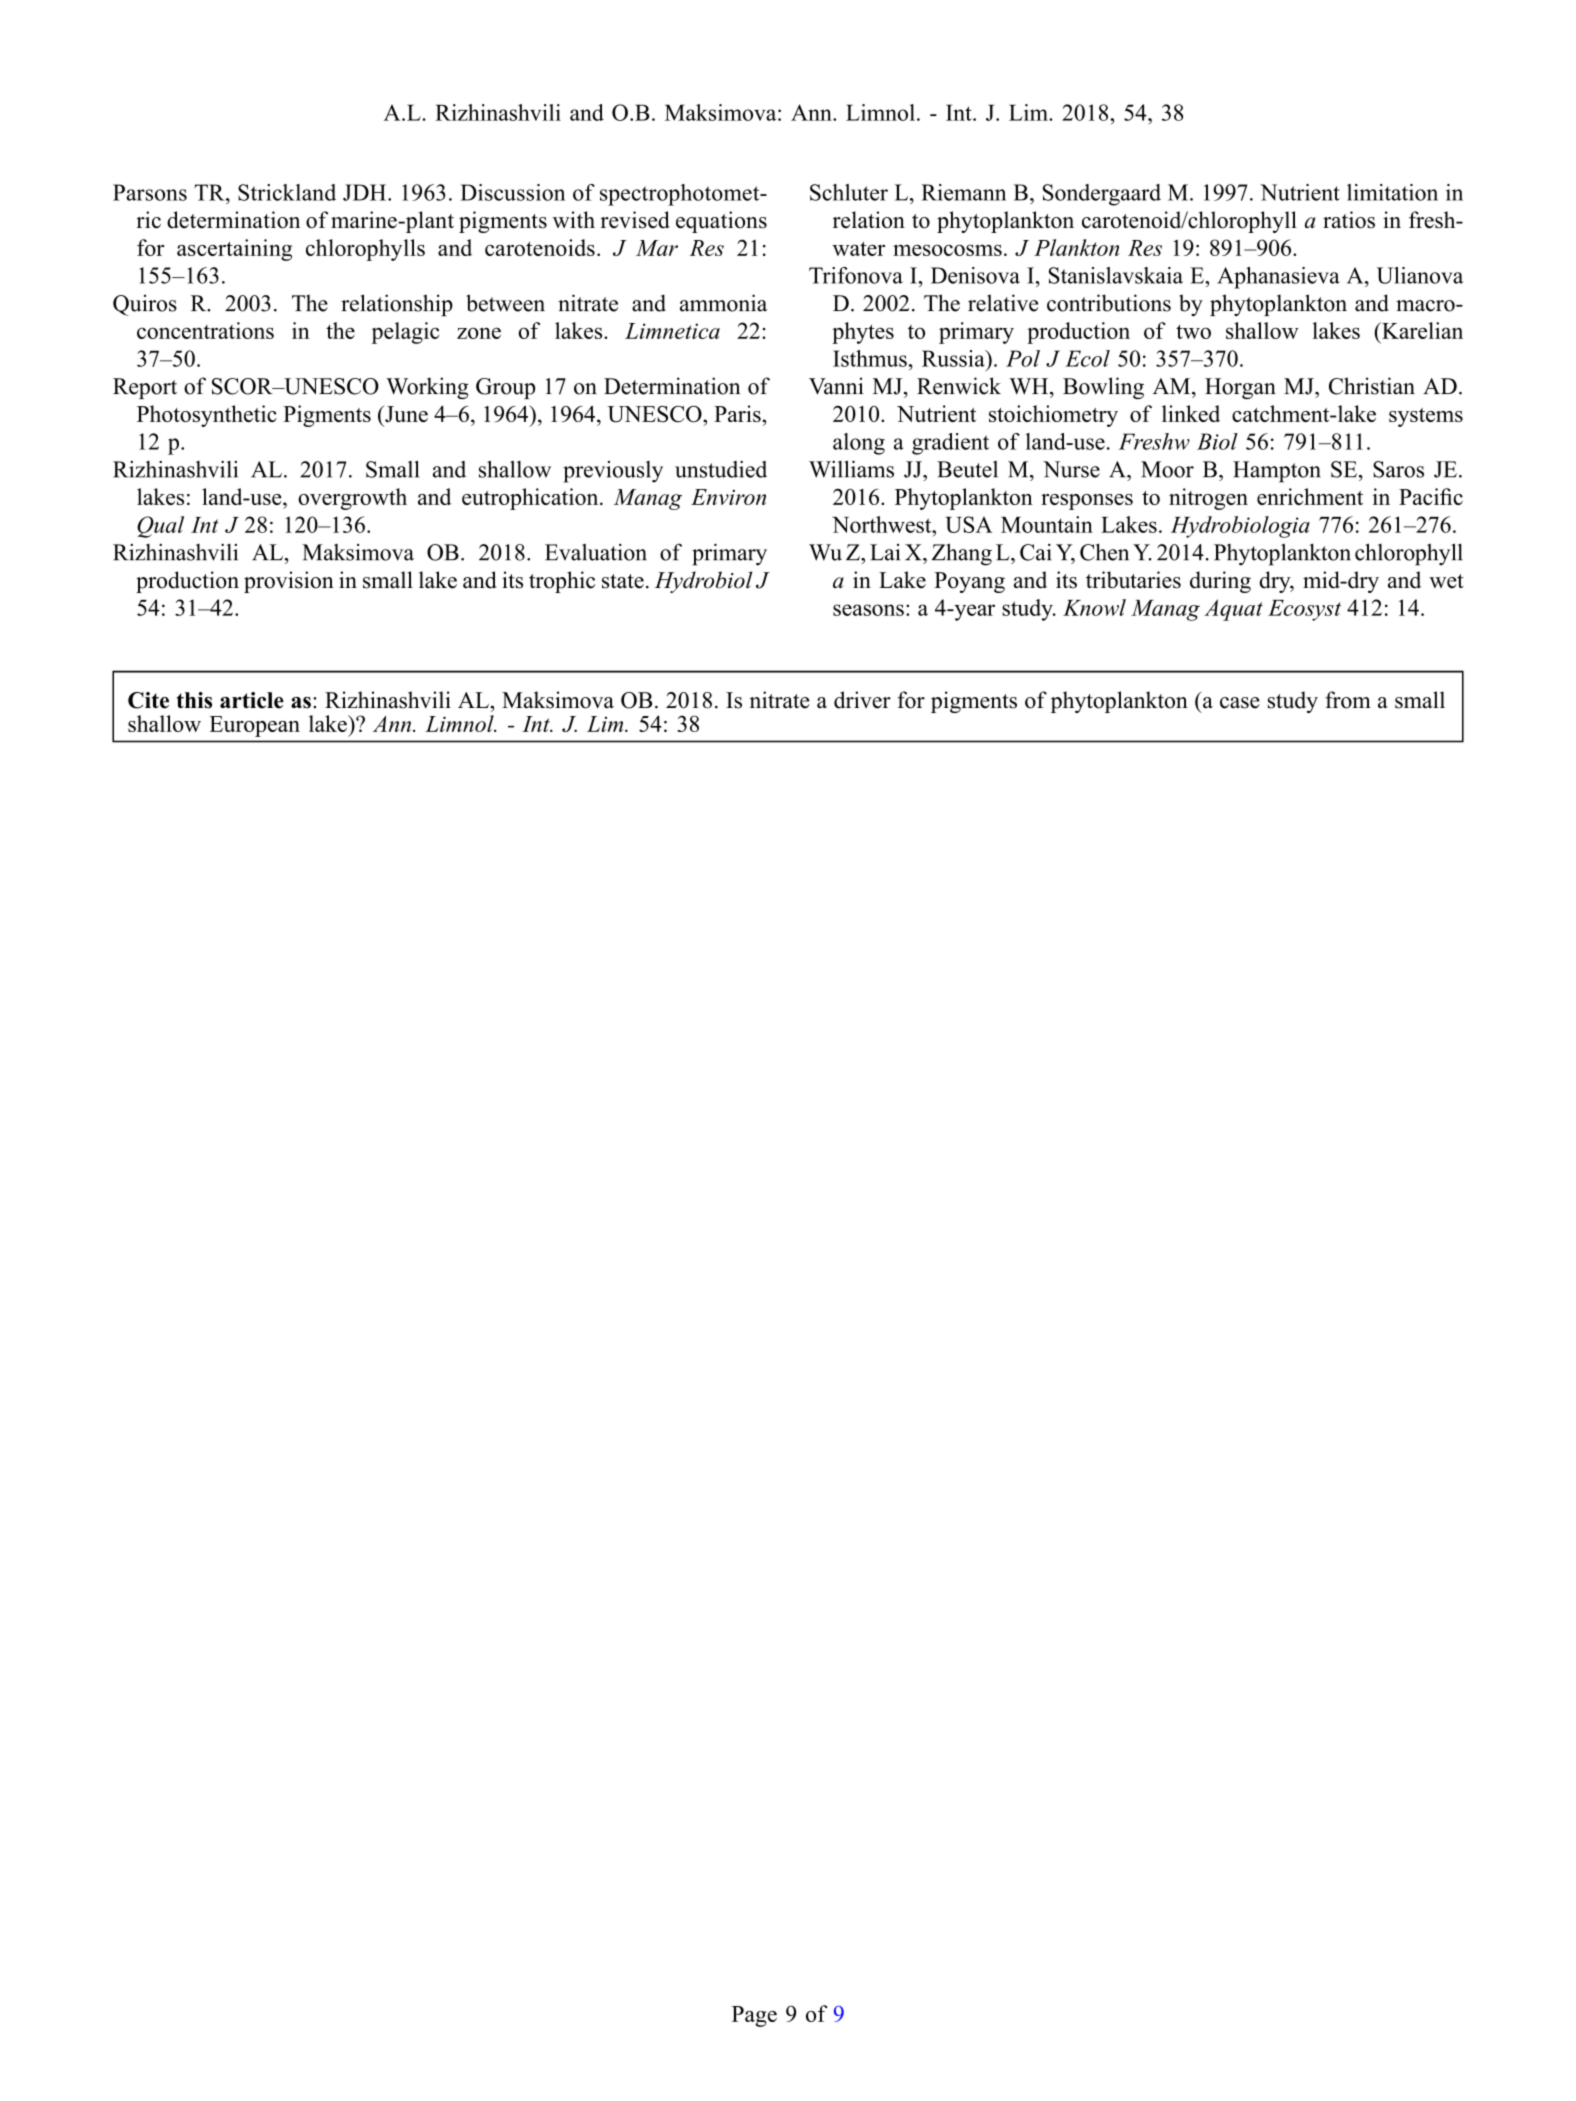 The image size is (1576, 2101). I want to click on case, so click(1240, 703).
